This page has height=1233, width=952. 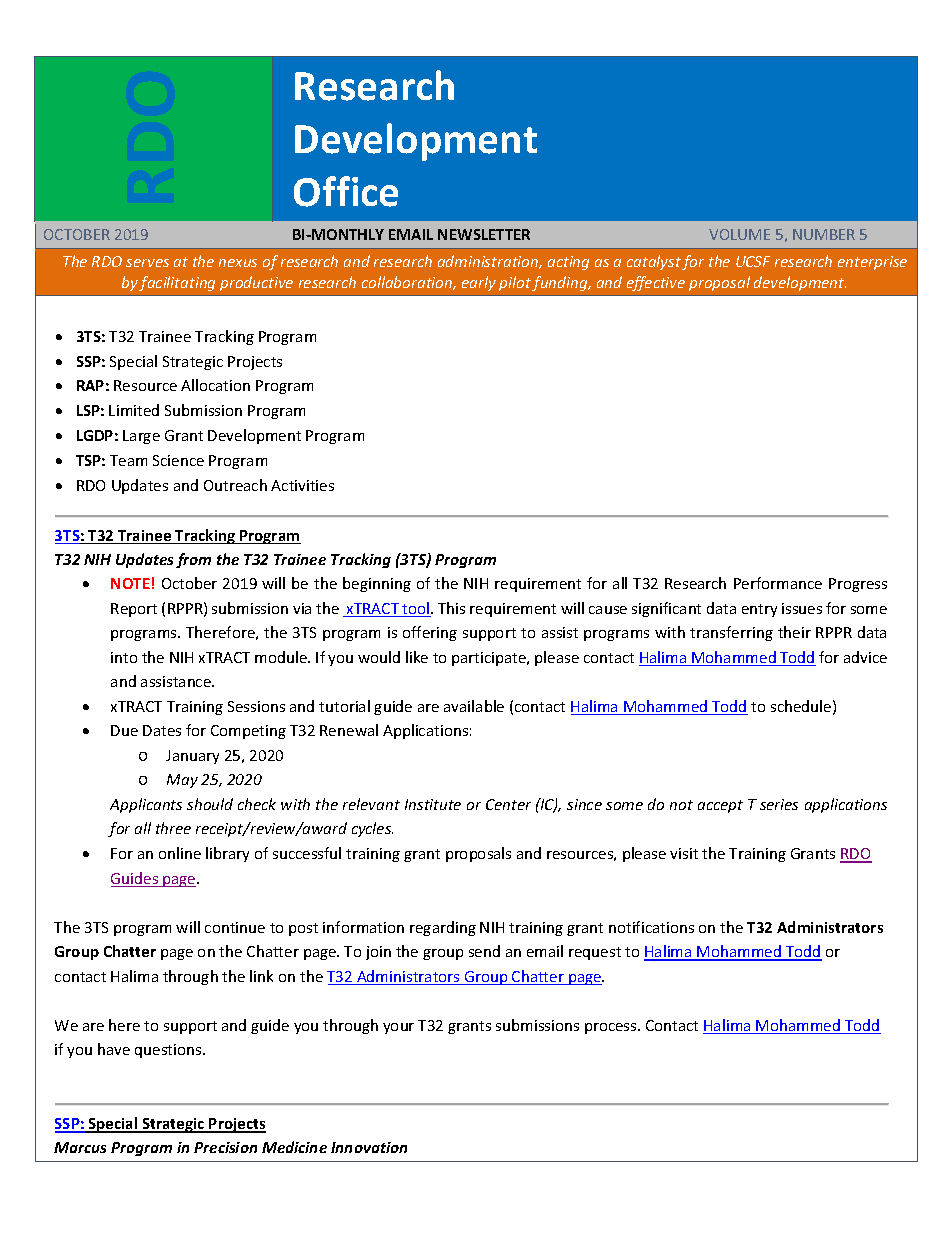 I want to click on NEWSLETTER, so click(x=484, y=234).
